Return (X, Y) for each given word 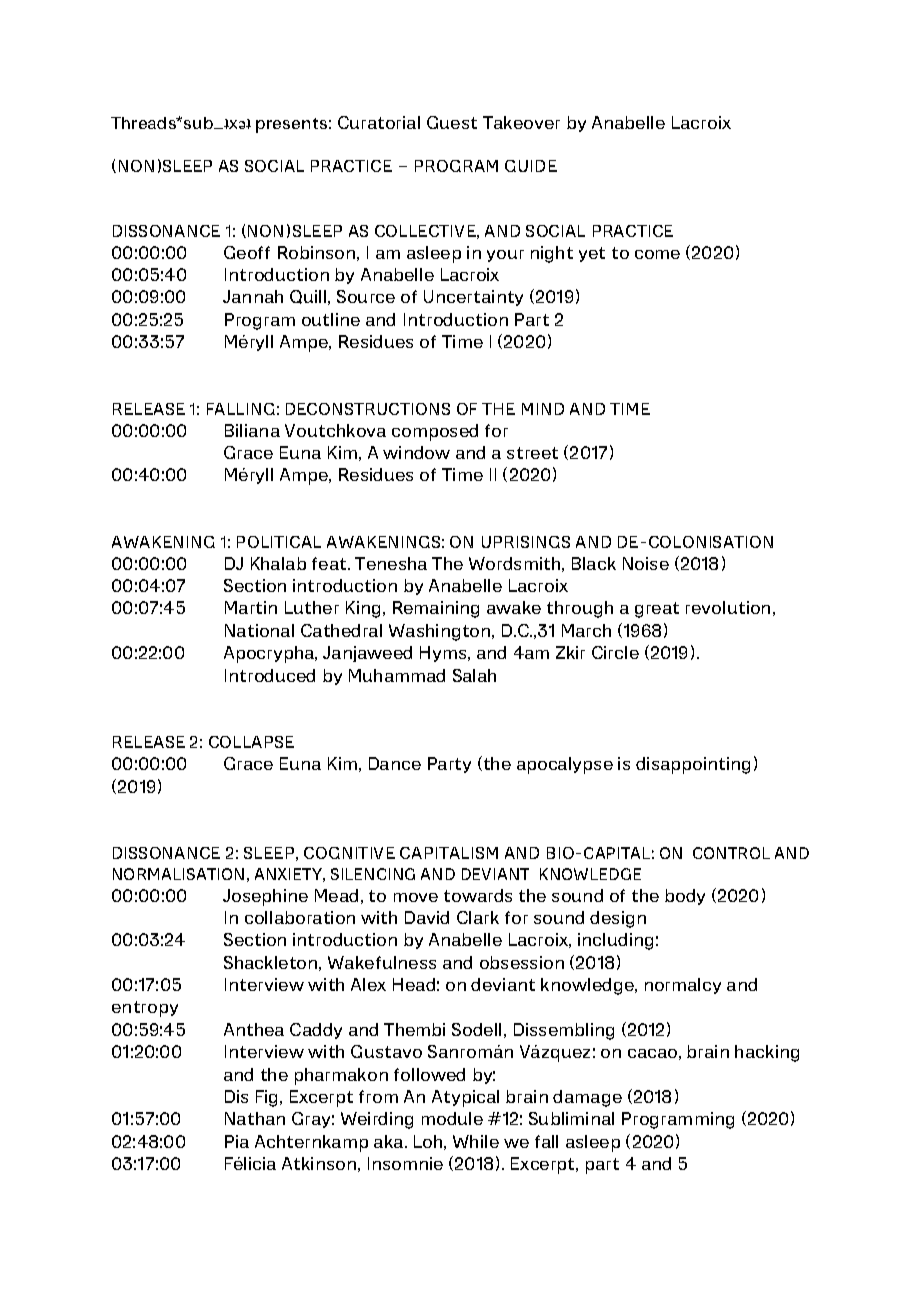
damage (587, 1098)
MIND (543, 409)
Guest (452, 122)
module (452, 1118)
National (259, 630)
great (657, 610)
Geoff (247, 252)
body (685, 897)
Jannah (253, 296)
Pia (237, 1141)
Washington (441, 632)
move (416, 897)
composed (435, 432)
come (657, 254)
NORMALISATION (178, 874)
